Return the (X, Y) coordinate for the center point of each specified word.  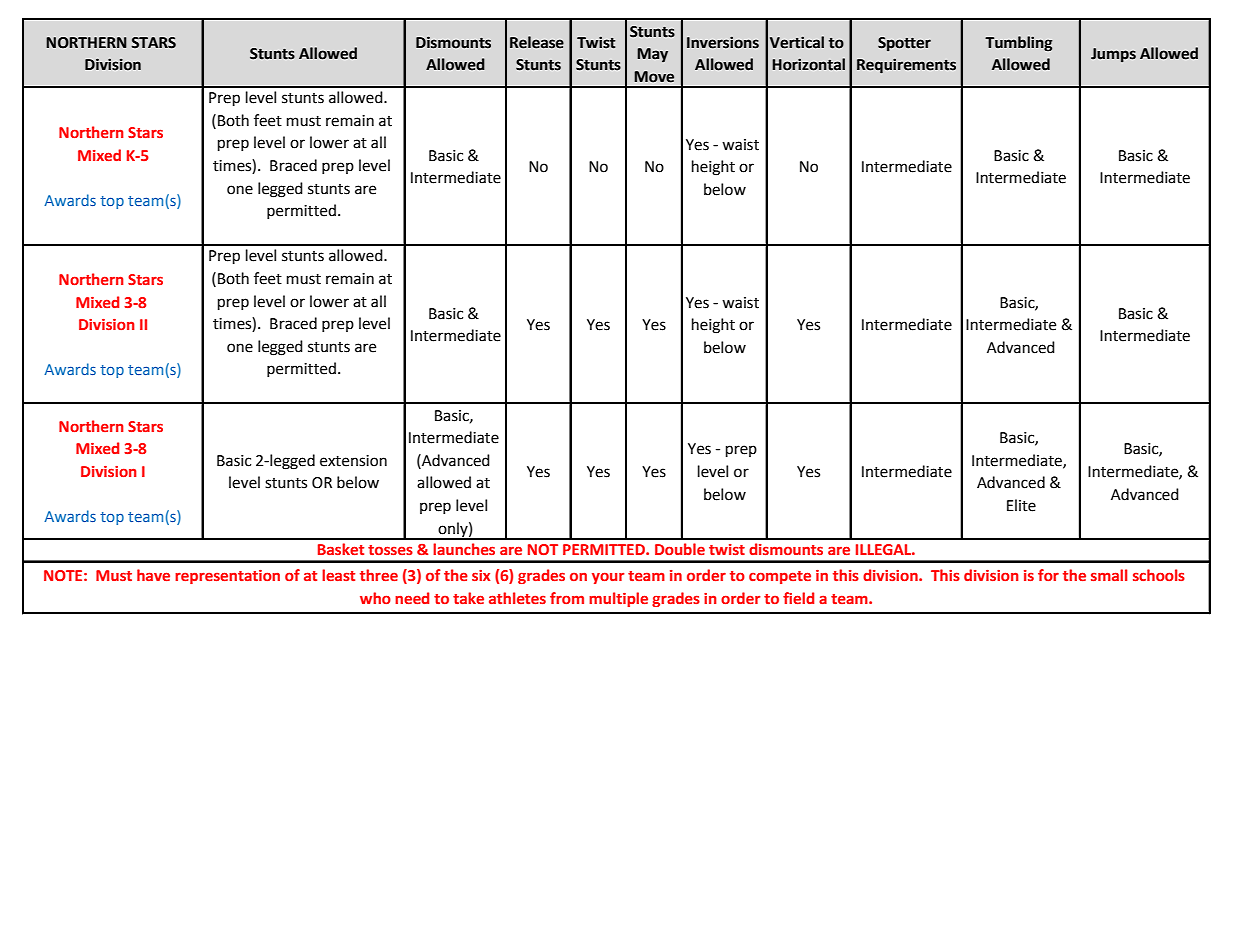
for (1048, 575)
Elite (1021, 505)
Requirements (906, 66)
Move (654, 77)
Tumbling (1018, 43)
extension (353, 461)
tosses (390, 550)
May (652, 55)
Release (537, 42)
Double (680, 549)
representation (227, 577)
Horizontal (808, 64)
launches (464, 549)
